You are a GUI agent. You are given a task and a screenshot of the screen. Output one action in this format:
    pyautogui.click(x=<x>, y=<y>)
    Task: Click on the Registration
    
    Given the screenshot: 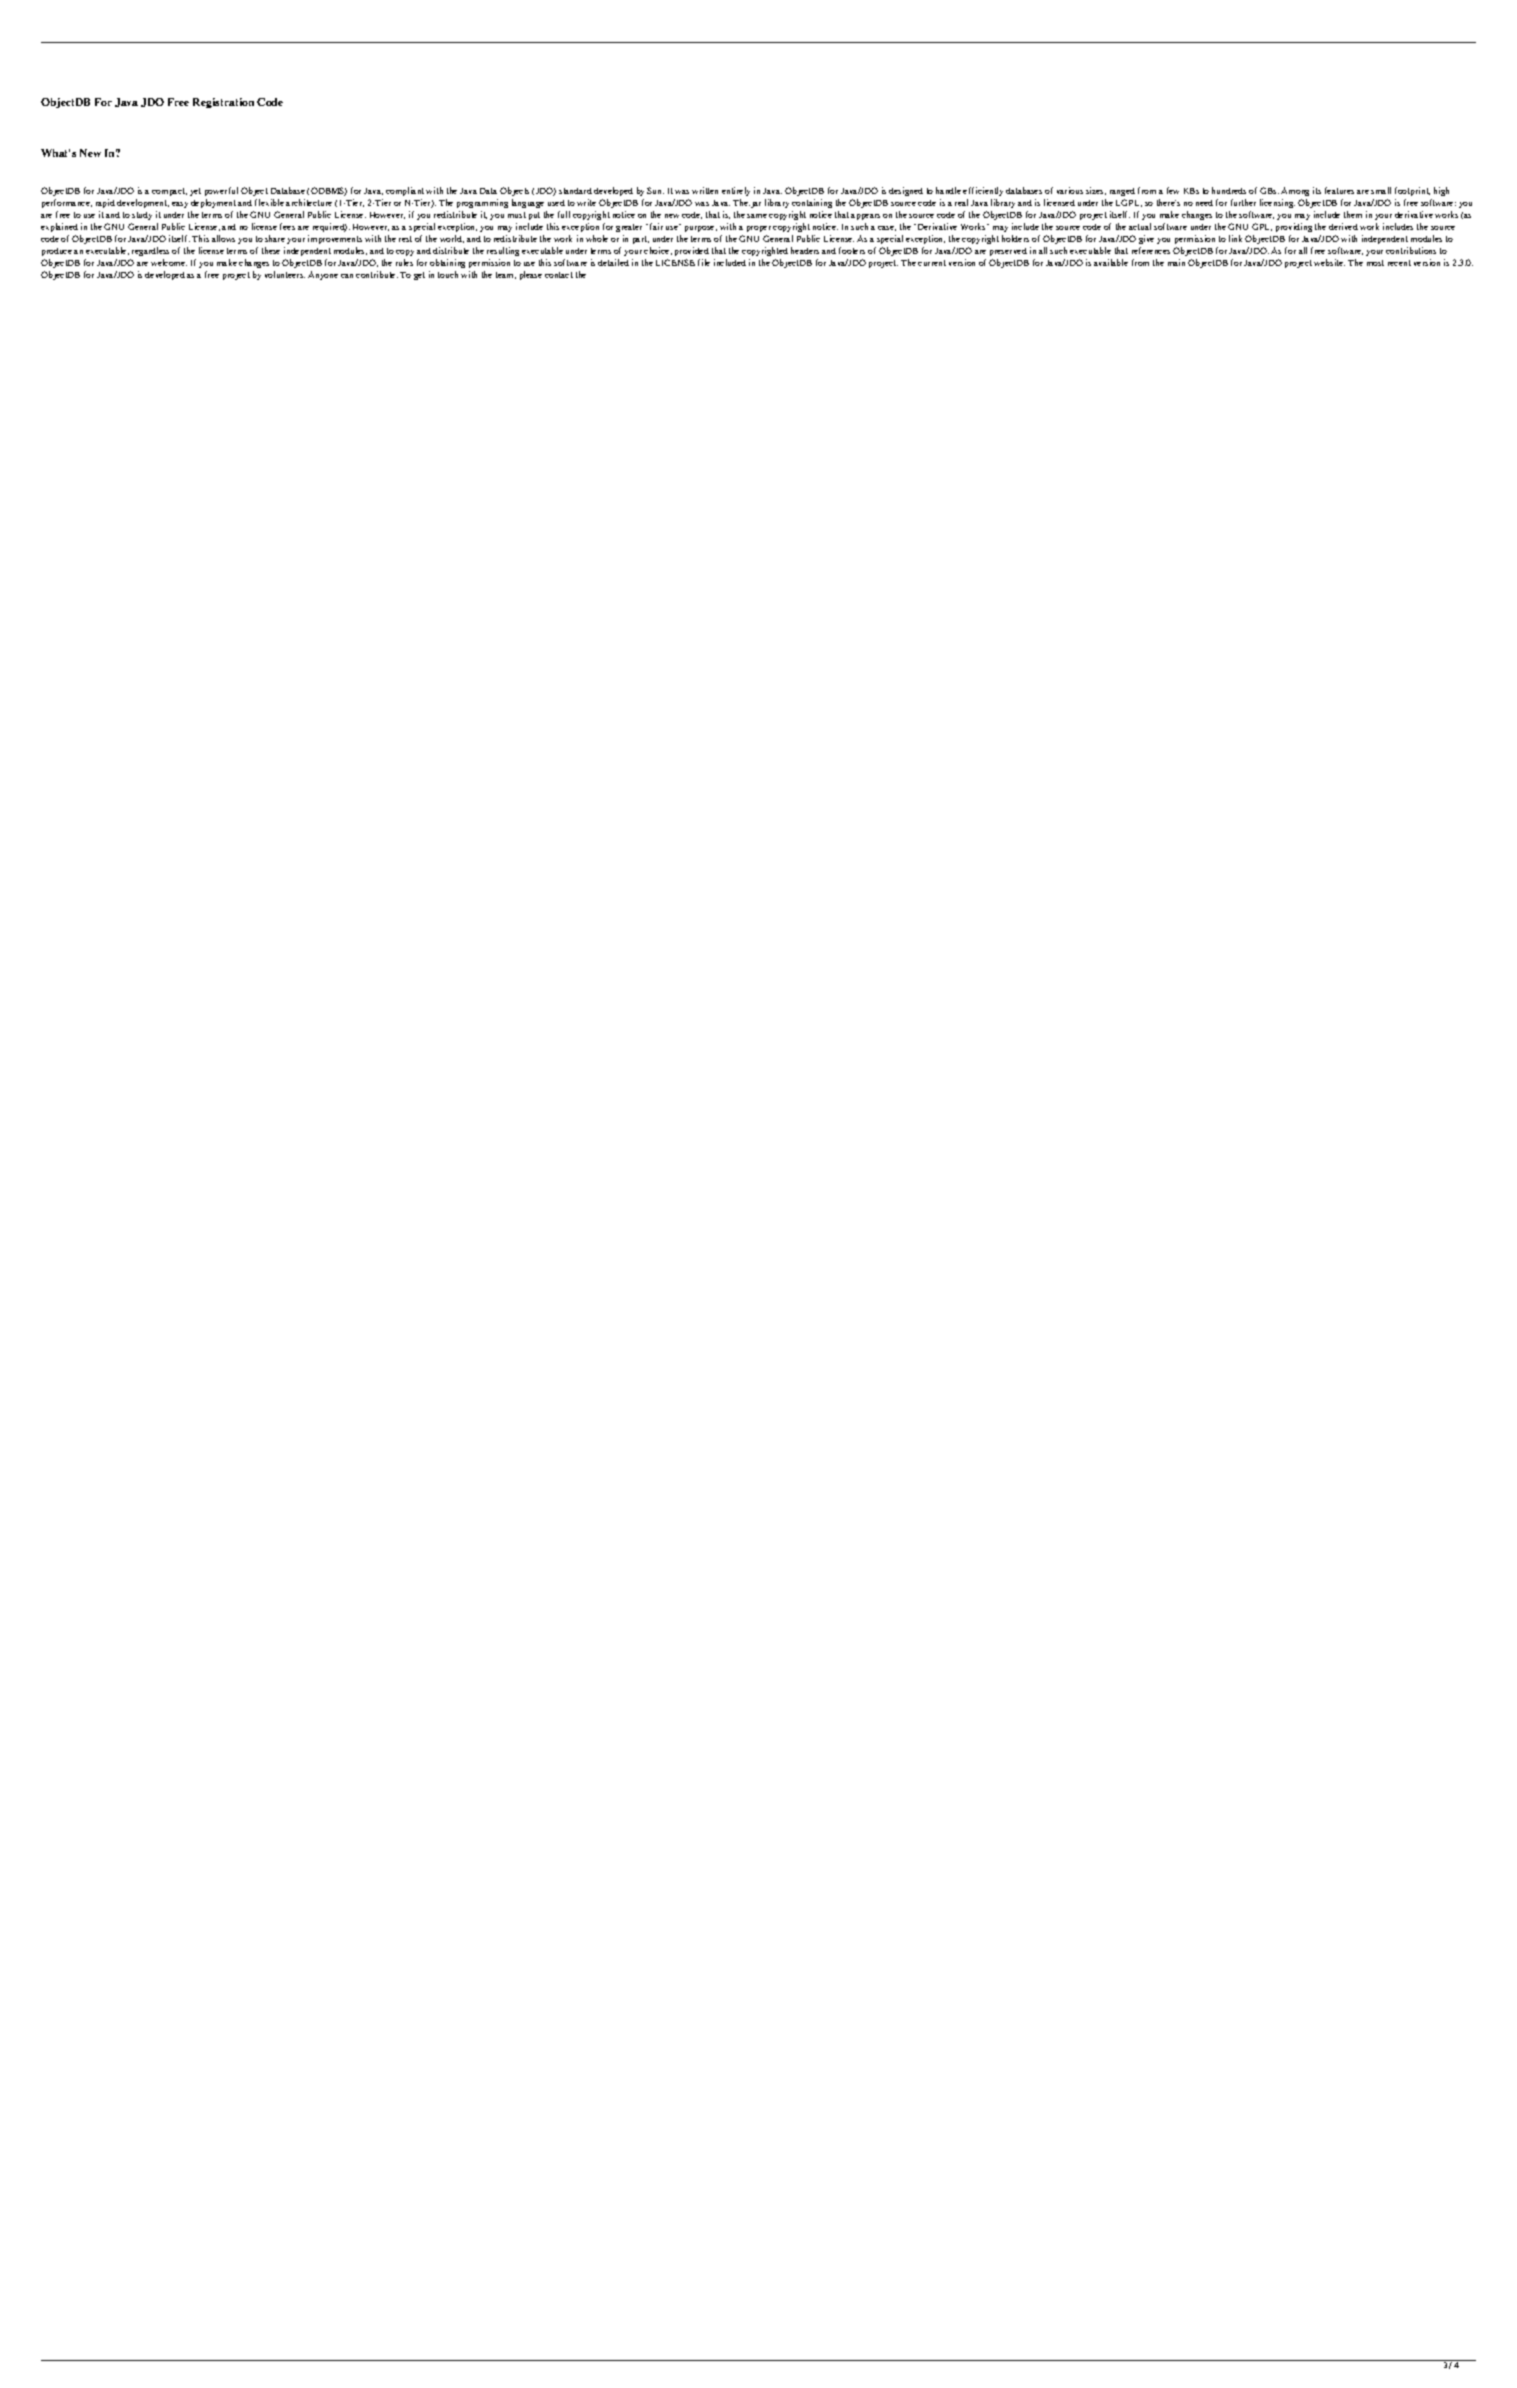 What is the action you would take?
    pyautogui.click(x=223, y=103)
